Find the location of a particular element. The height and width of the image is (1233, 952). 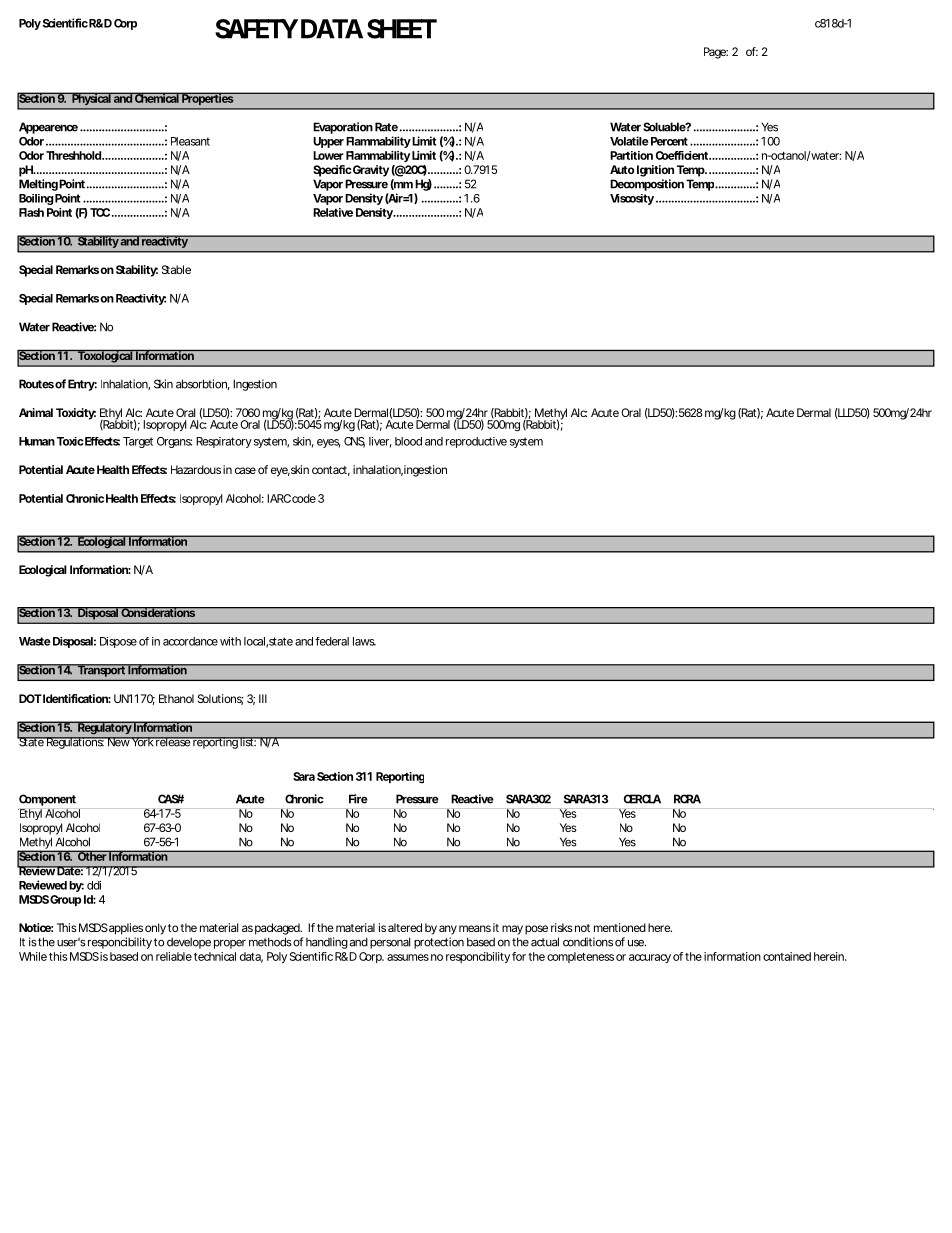

Viscosity is located at coordinates (632, 199).
